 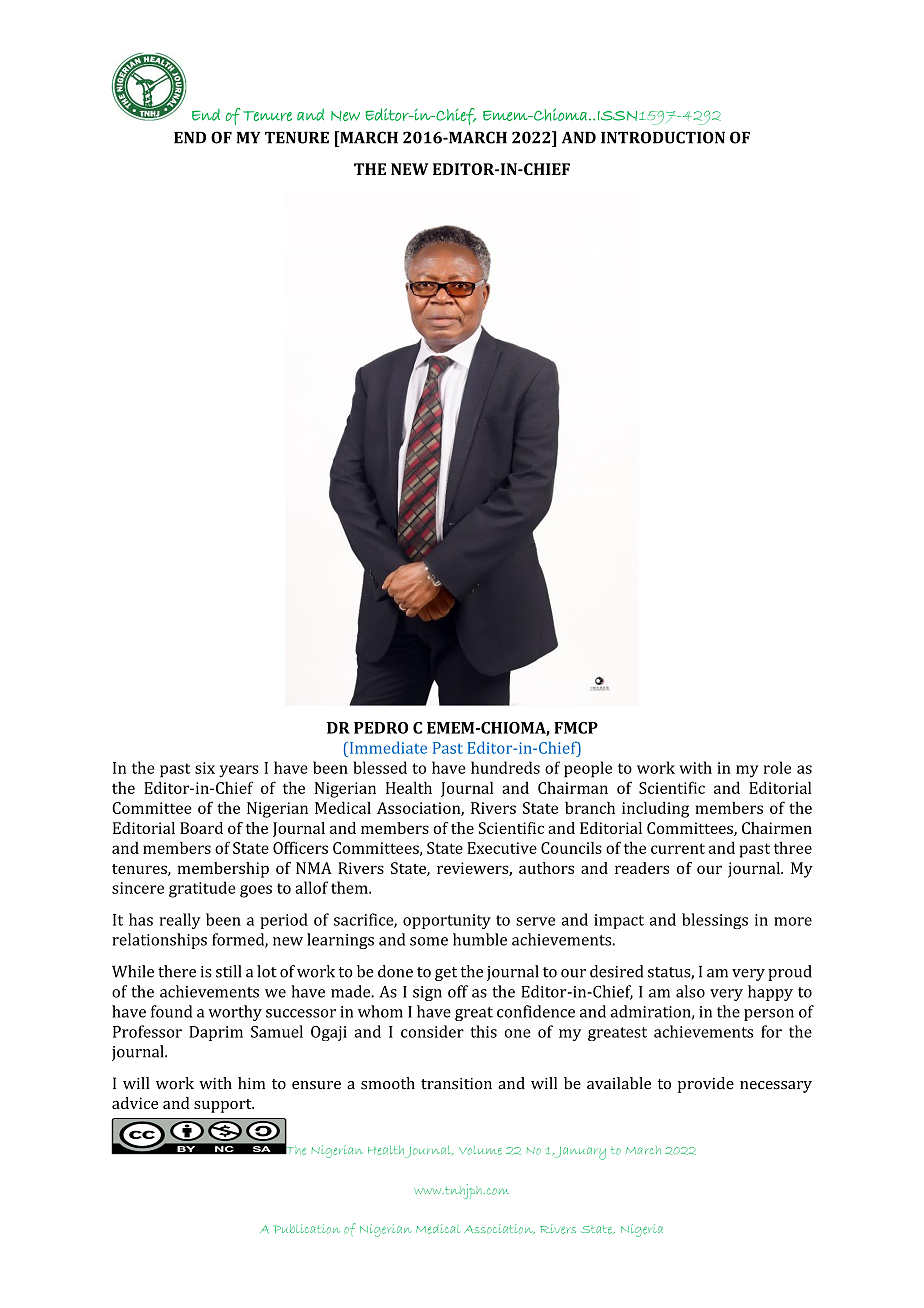 What do you see at coordinates (588, 769) in the screenshot?
I see `people` at bounding box center [588, 769].
